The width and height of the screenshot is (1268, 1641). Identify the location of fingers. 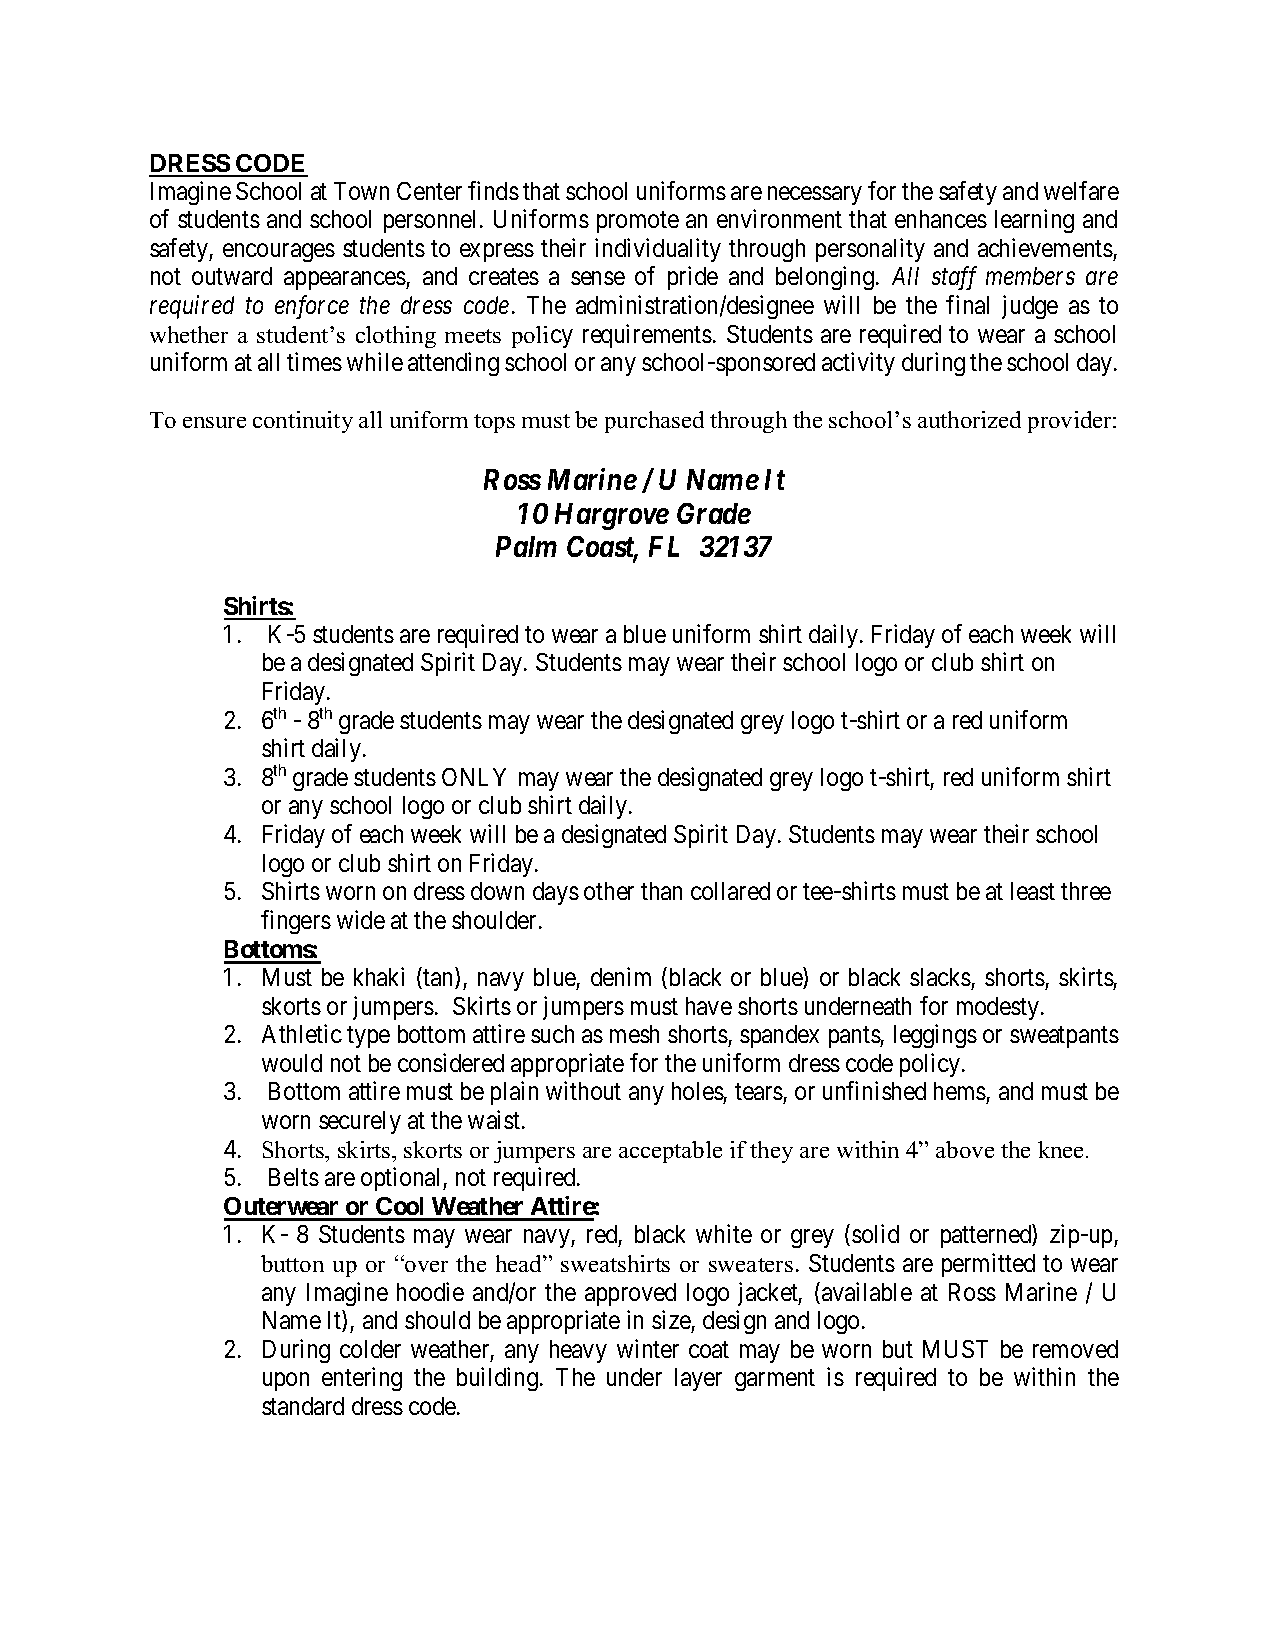
(296, 922).
